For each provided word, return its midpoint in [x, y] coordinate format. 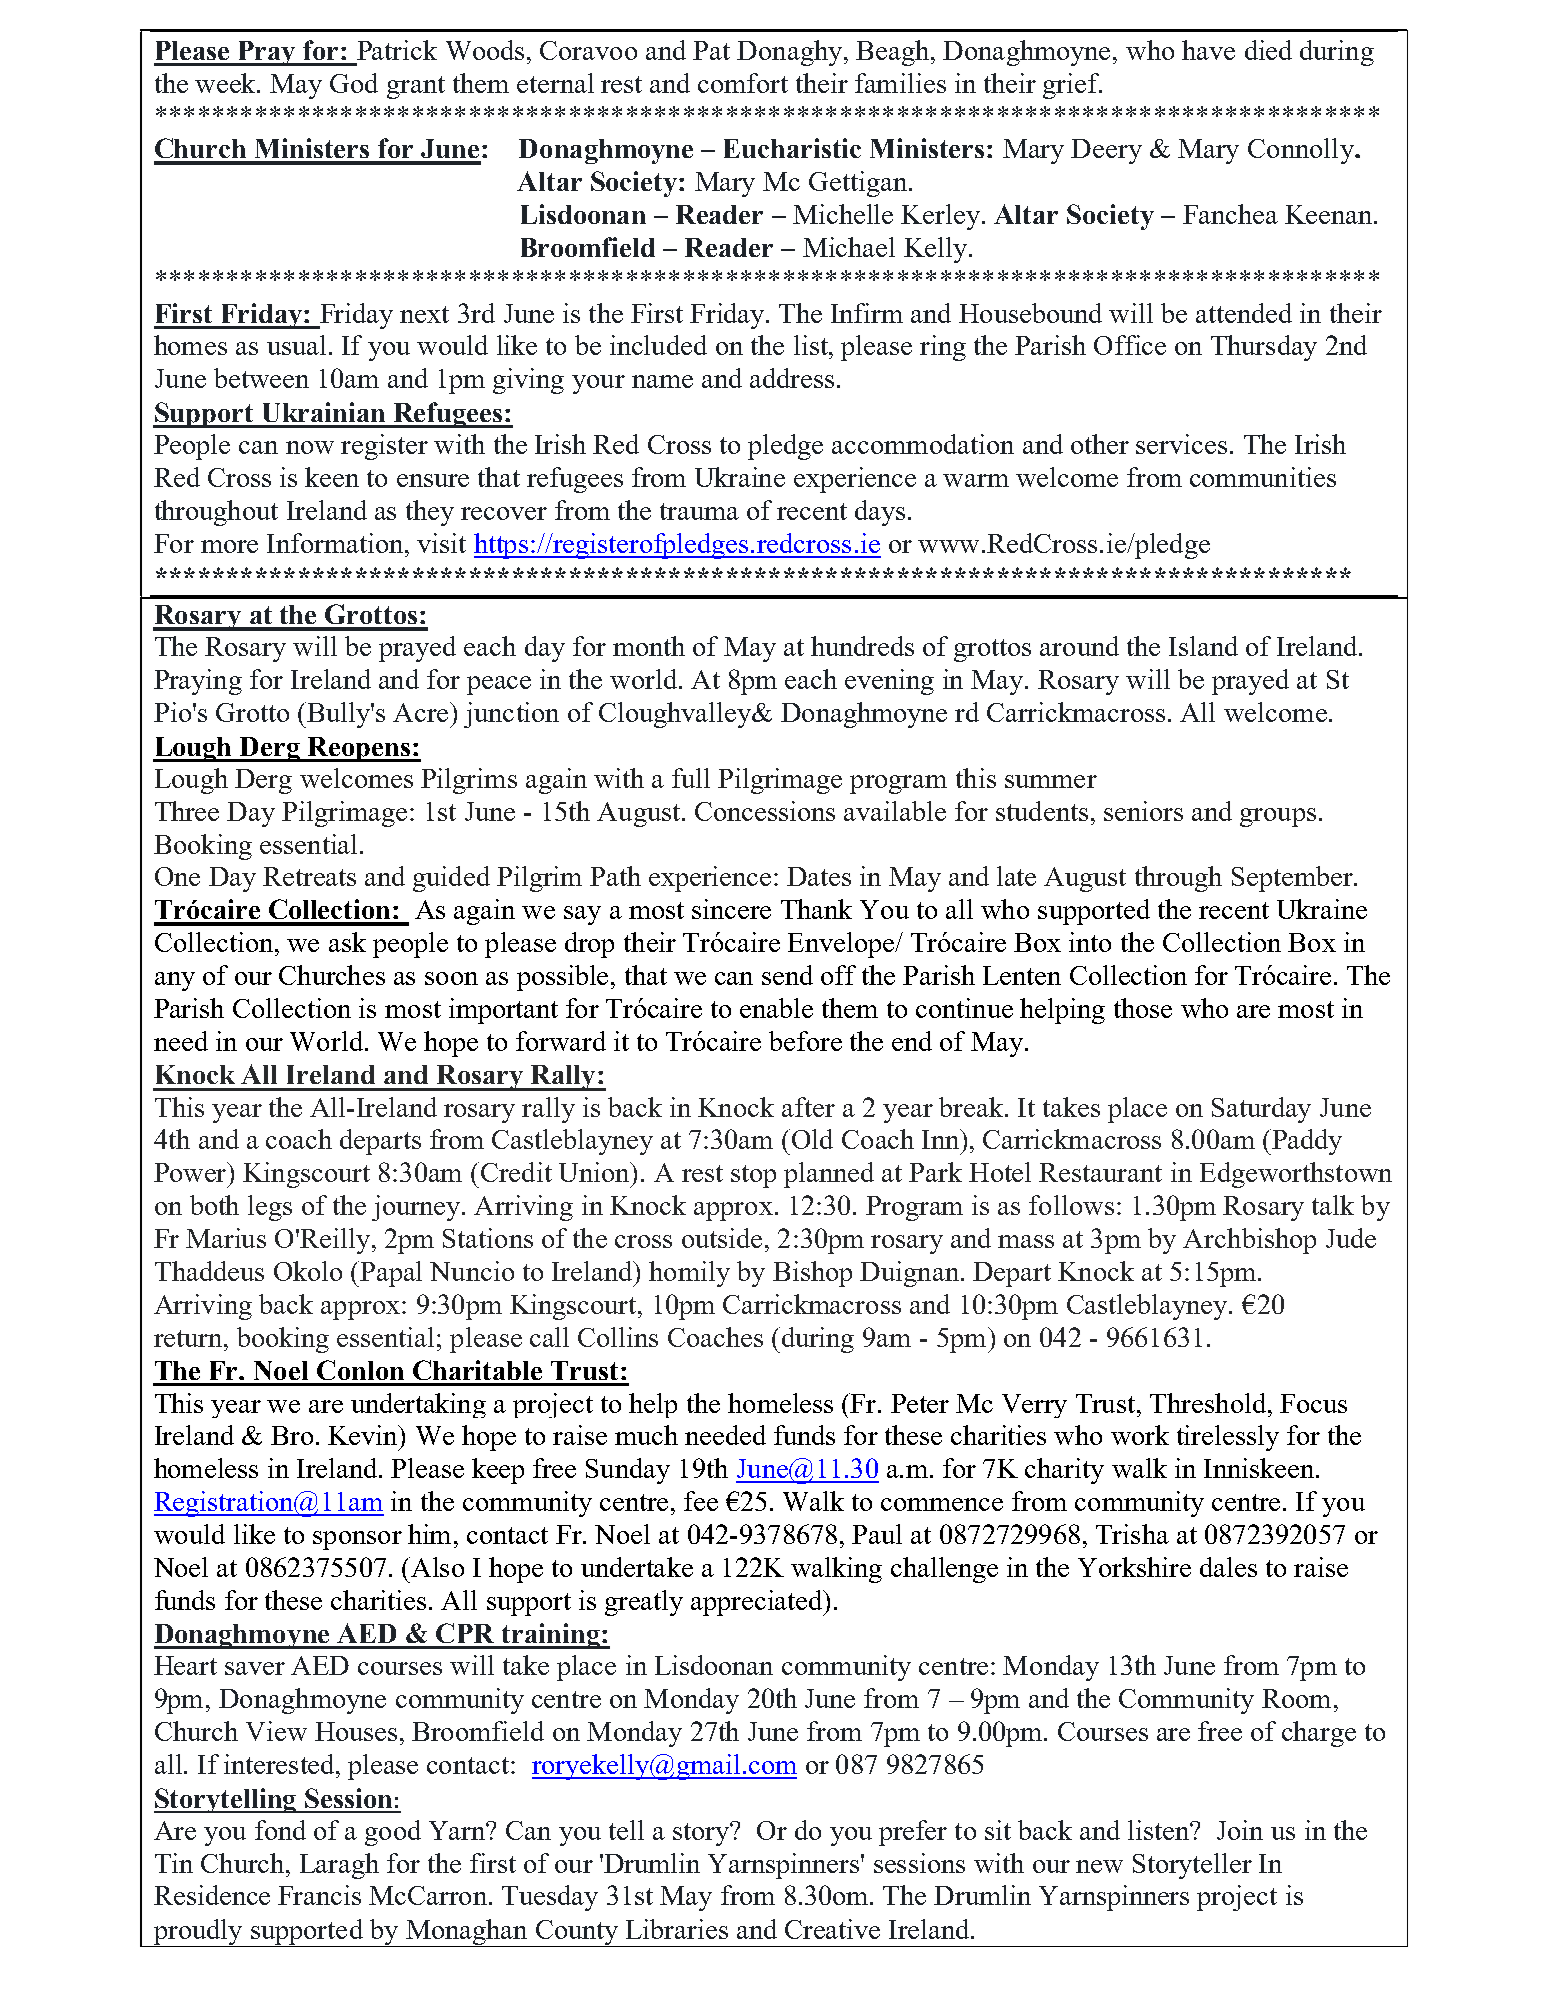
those [1143, 1008]
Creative [832, 1929]
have [1208, 50]
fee [701, 1501]
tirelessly [1228, 1438]
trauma [699, 511]
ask [347, 942]
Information [336, 543]
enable [776, 1008]
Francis [319, 1895]
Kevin [364, 1435]
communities [1263, 477]
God [354, 83]
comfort [743, 83]
